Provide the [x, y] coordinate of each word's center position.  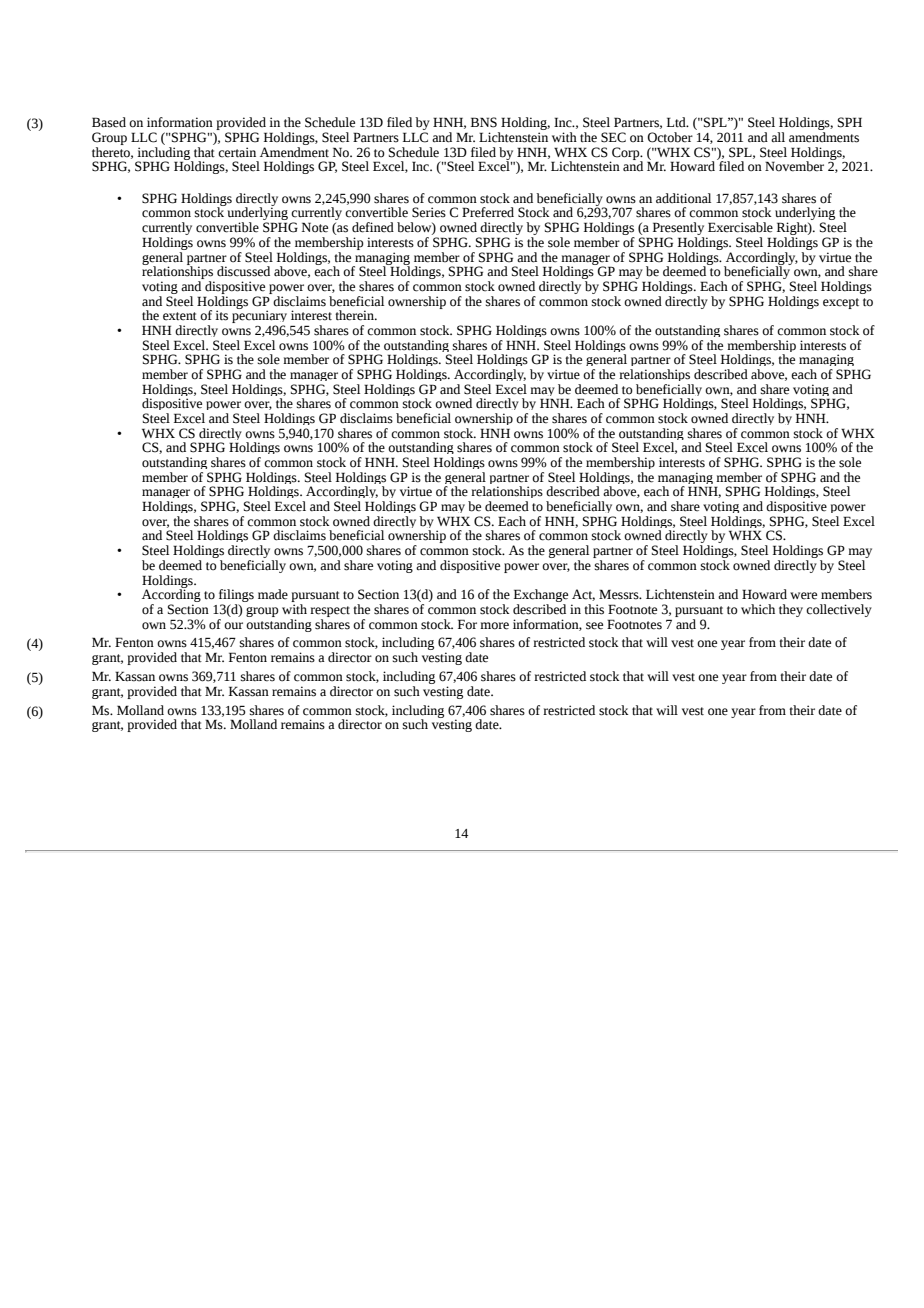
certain [237, 152]
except [841, 303]
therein [355, 315]
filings [236, 597]
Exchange [541, 597]
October [670, 137]
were [803, 596]
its [221, 315]
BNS [484, 122]
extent [180, 316]
